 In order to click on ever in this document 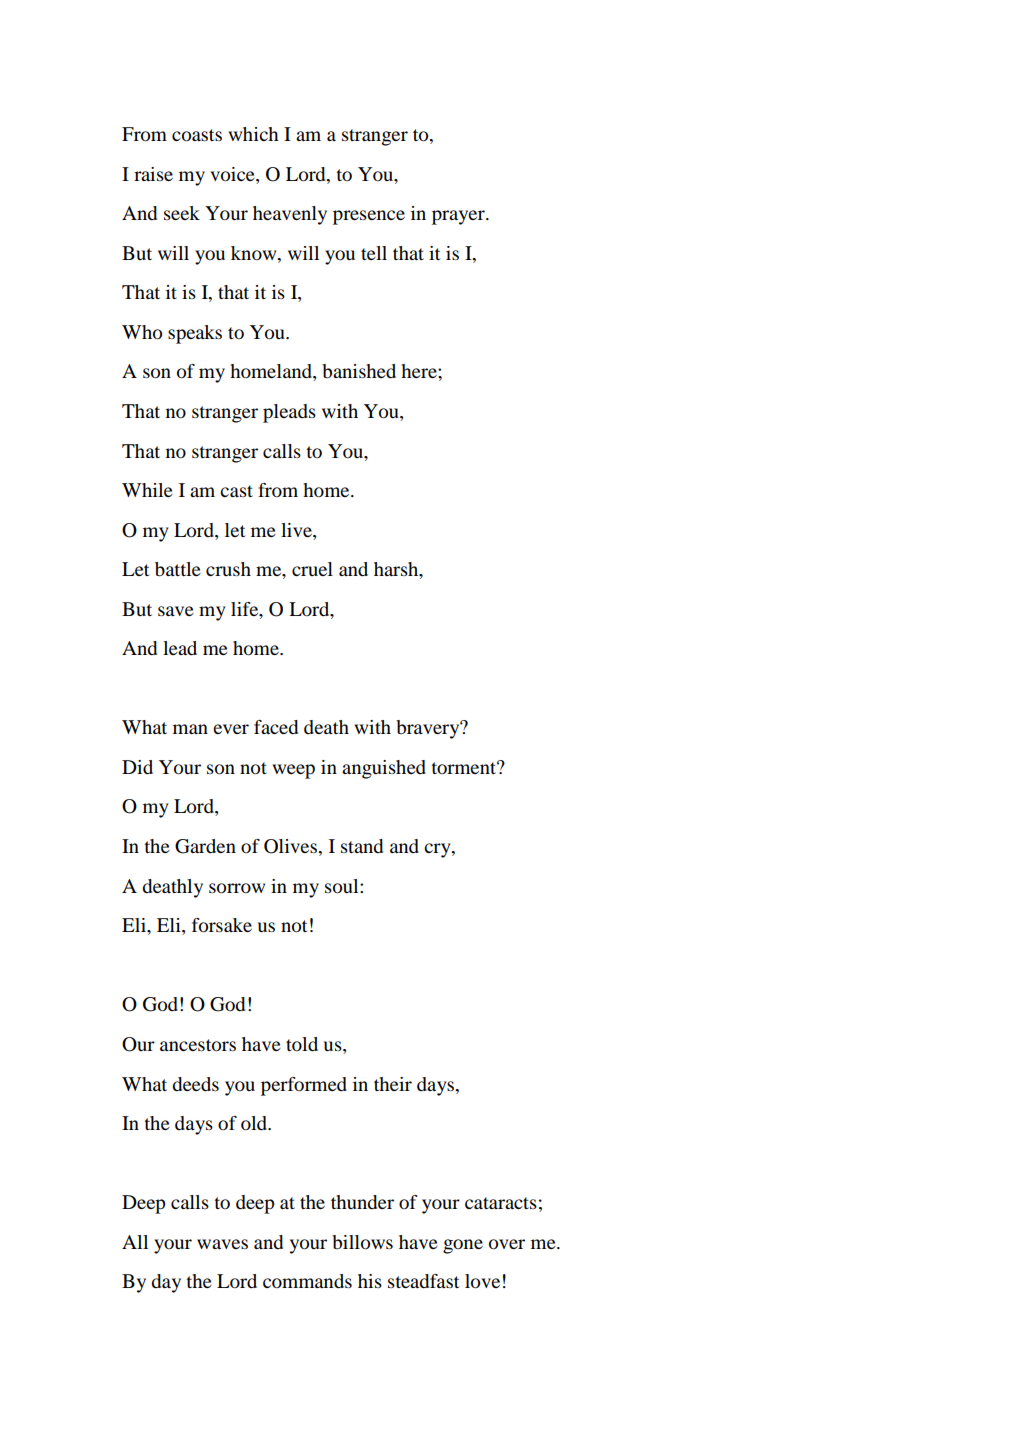, I will do `click(231, 729)`.
